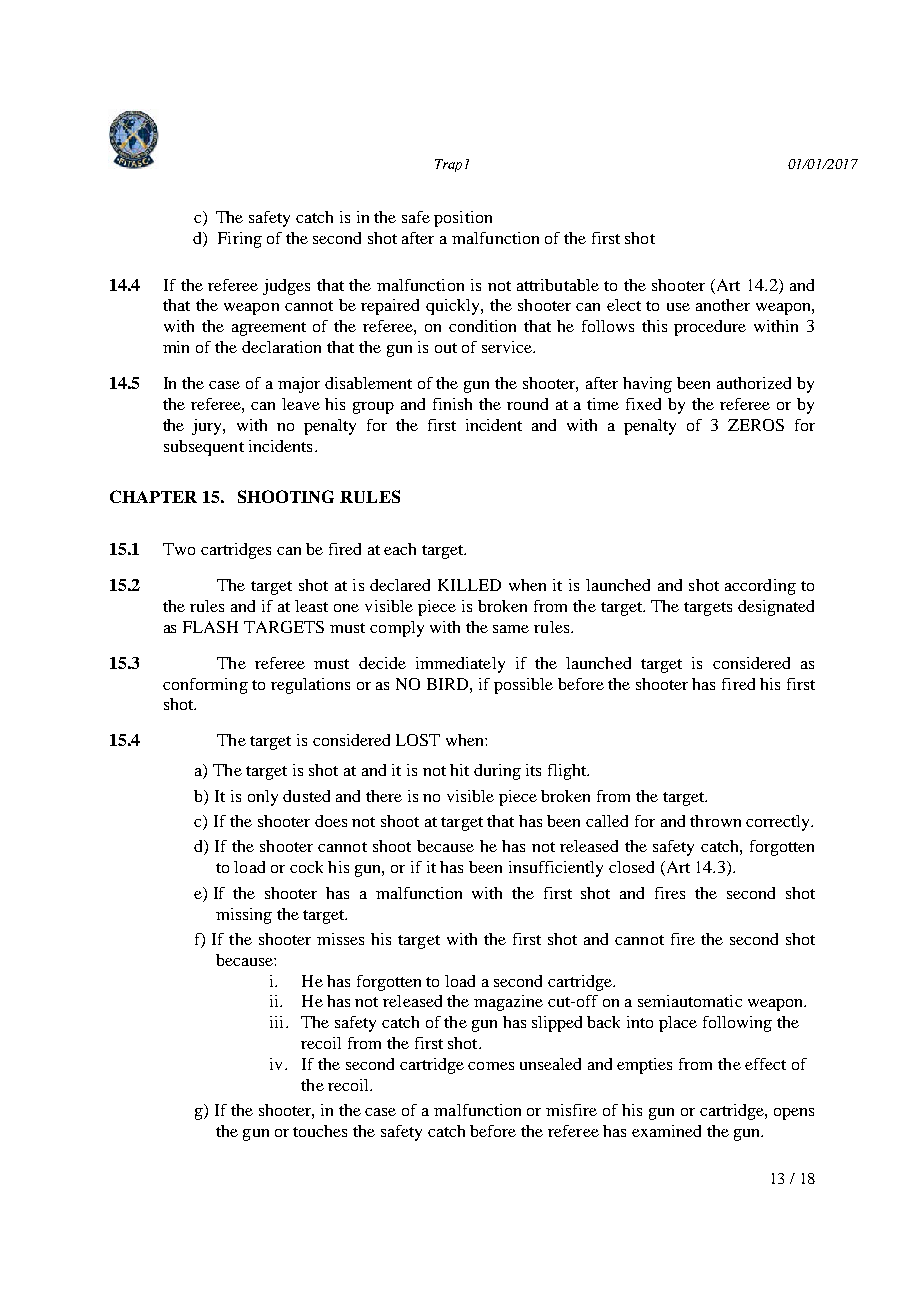 The height and width of the document is (1308, 924). What do you see at coordinates (320, 1131) in the document?
I see `touches` at bounding box center [320, 1131].
